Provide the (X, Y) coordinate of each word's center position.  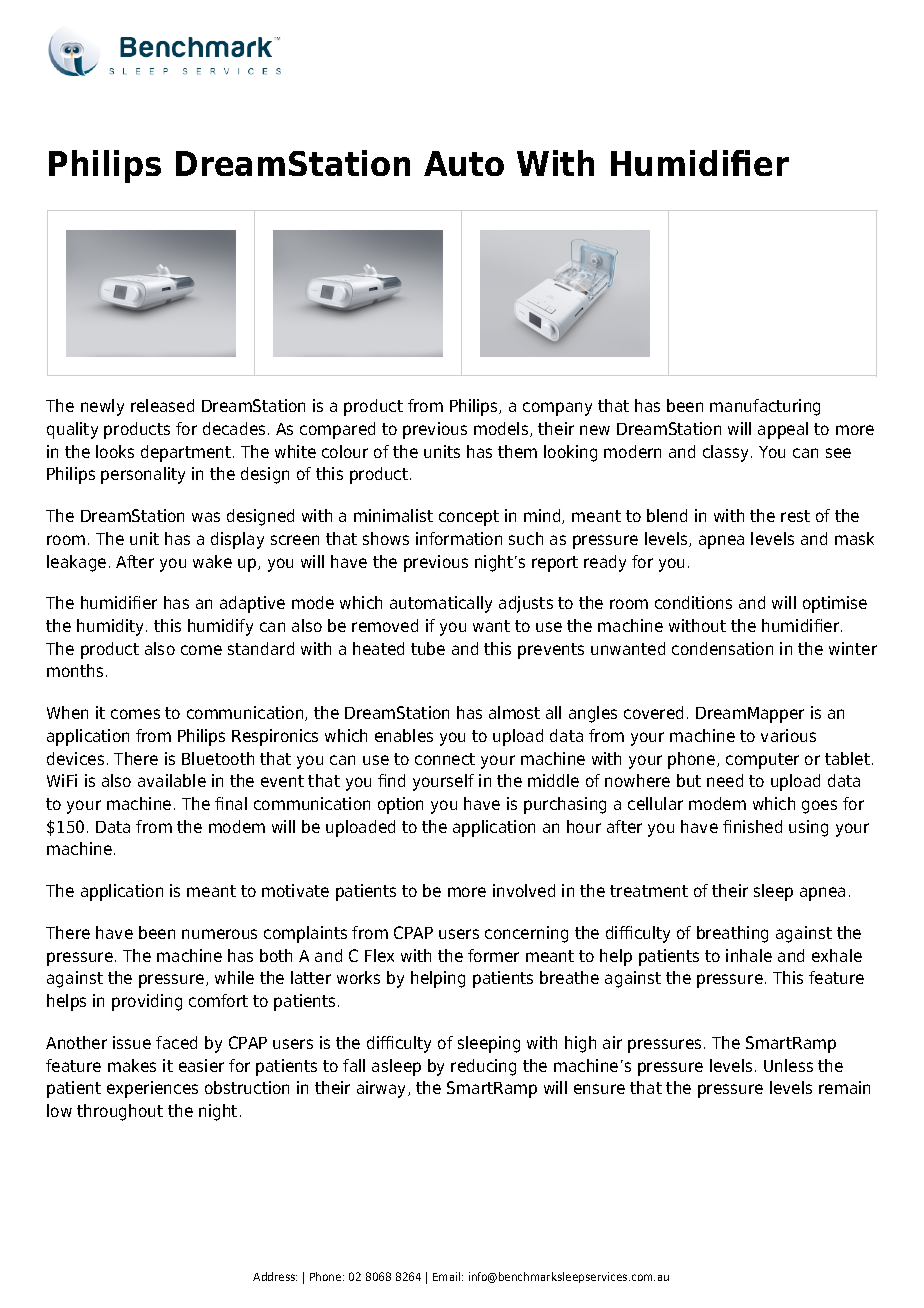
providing (147, 1002)
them (517, 451)
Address (275, 1276)
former (493, 955)
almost (514, 712)
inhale (749, 955)
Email (448, 1276)
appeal (783, 430)
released (162, 405)
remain (844, 1087)
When (67, 712)
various (788, 735)
